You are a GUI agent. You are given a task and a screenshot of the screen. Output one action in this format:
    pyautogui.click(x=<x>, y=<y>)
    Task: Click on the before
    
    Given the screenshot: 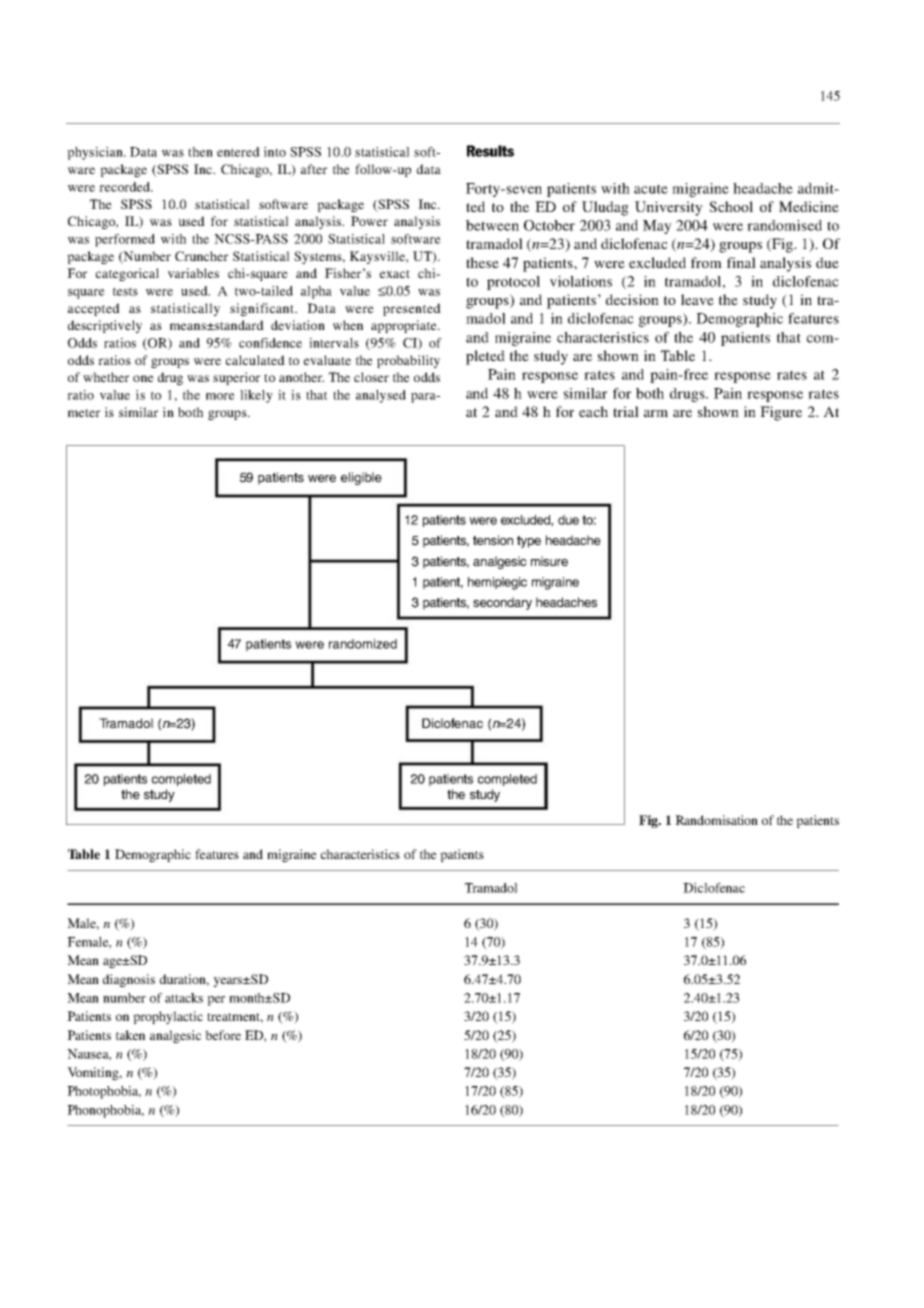 What is the action you would take?
    pyautogui.click(x=223, y=1035)
